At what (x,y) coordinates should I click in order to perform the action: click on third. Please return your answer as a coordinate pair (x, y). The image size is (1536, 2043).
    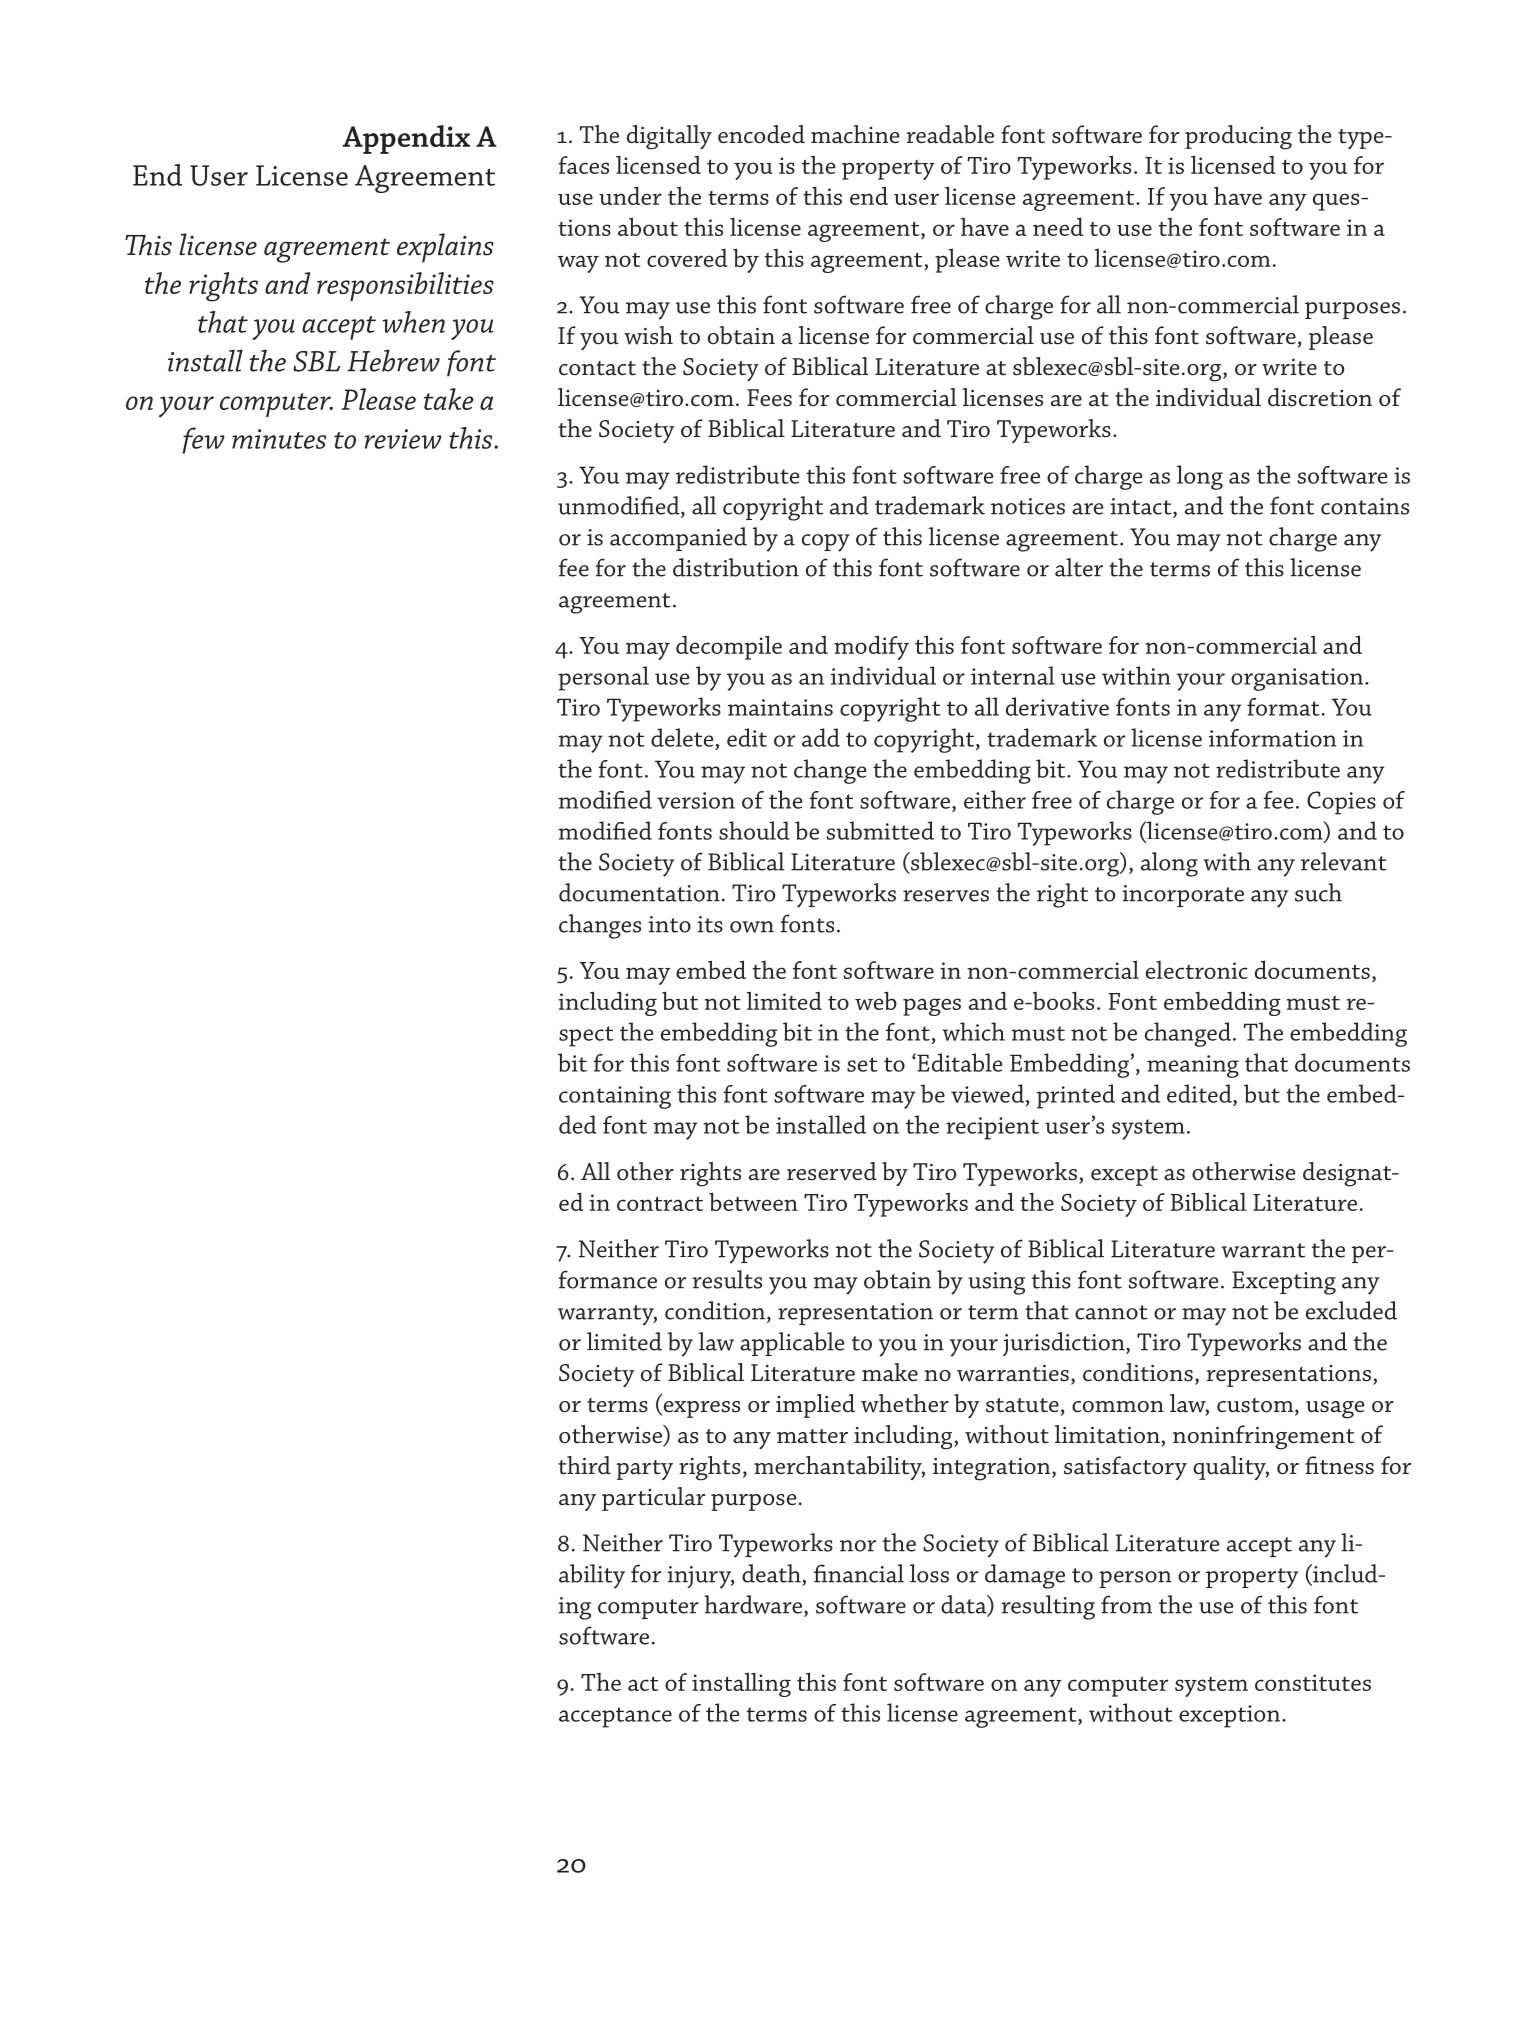
    Looking at the image, I should click on (584, 1465).
